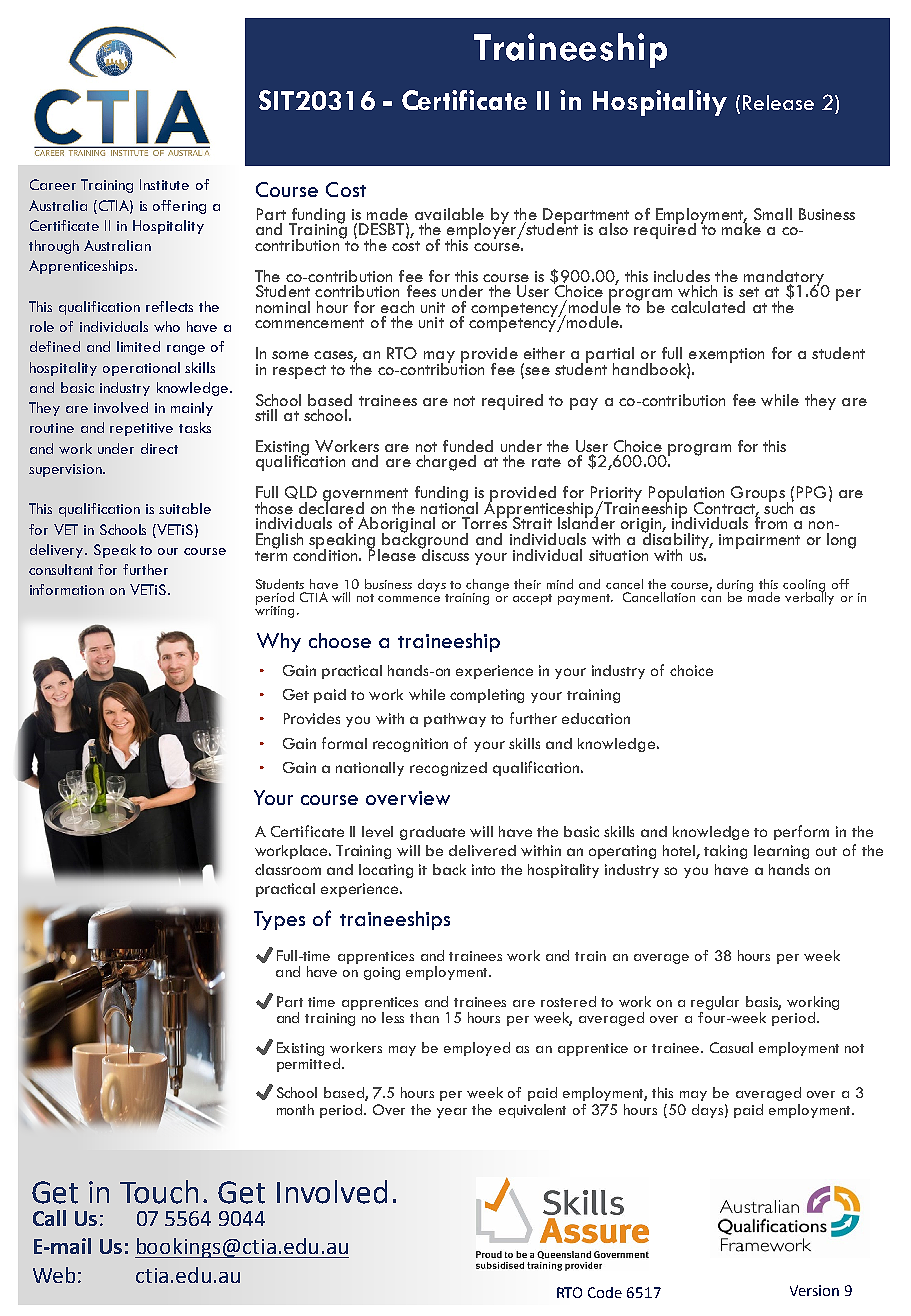  Describe the element at coordinates (164, 184) in the image. I see `Institute` at that location.
